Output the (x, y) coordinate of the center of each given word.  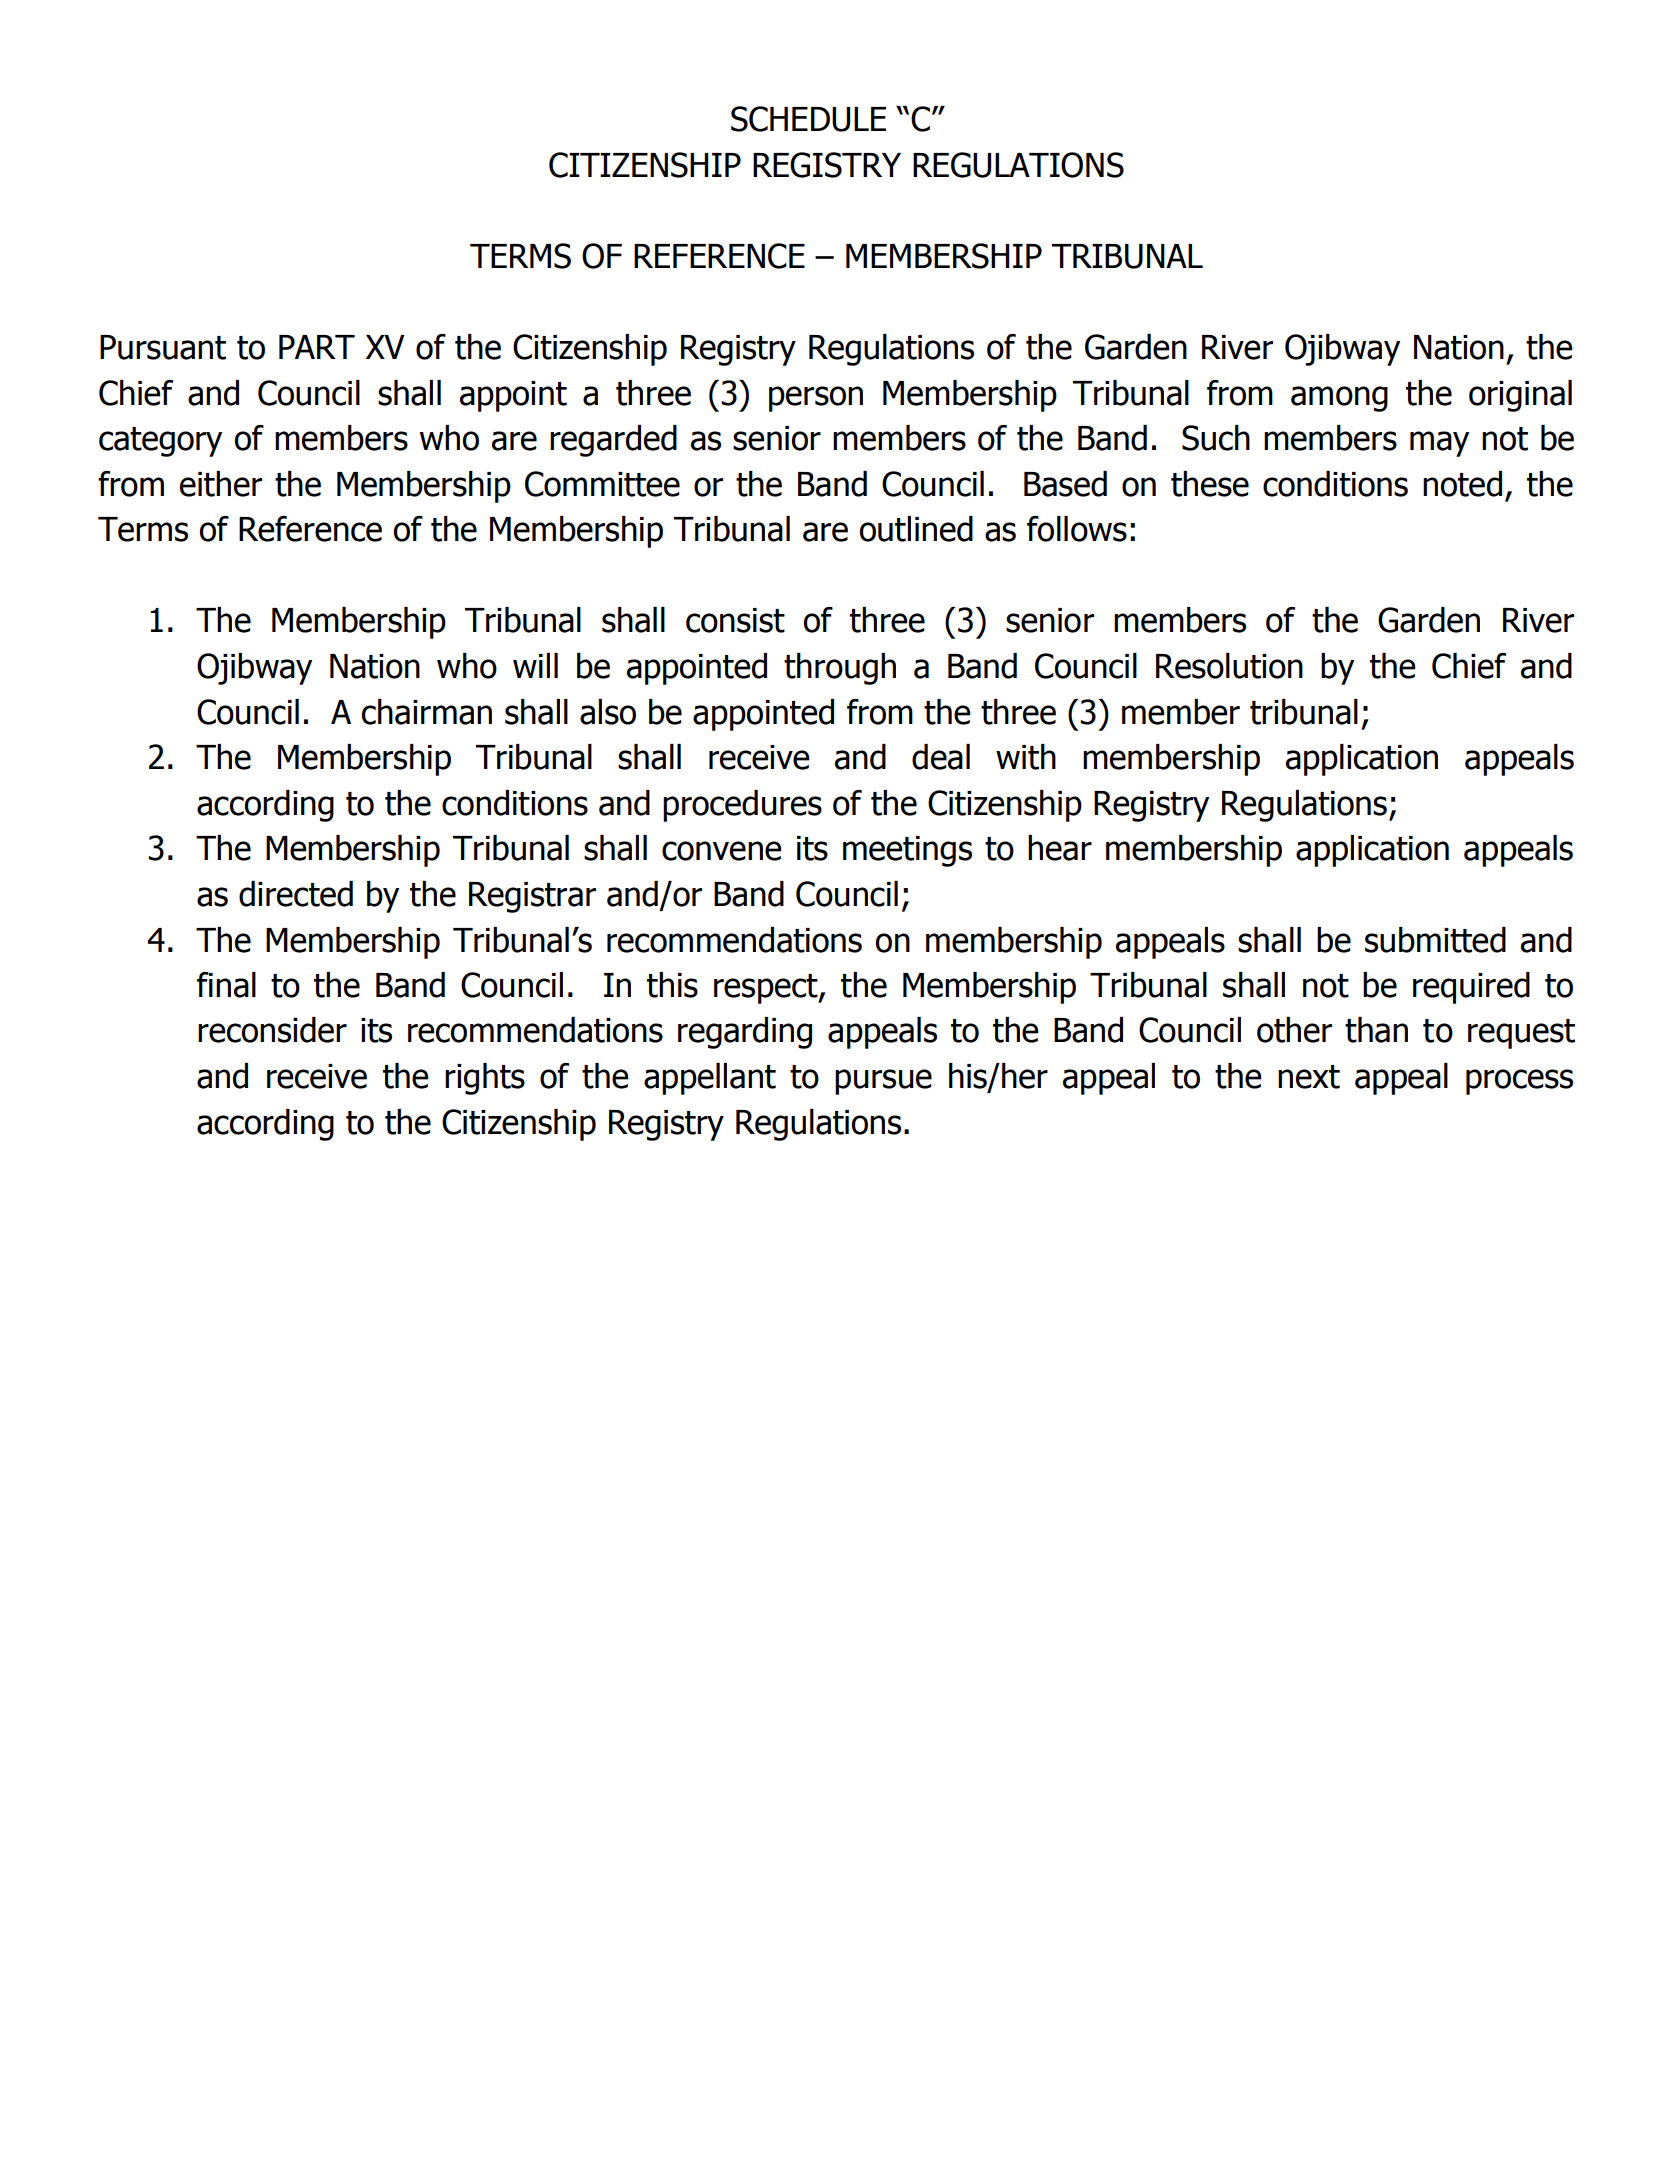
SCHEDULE (808, 119)
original (1520, 396)
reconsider (272, 1030)
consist (735, 620)
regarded (613, 441)
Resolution (1229, 666)
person (816, 399)
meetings (907, 851)
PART (317, 347)
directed (296, 894)
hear (1060, 848)
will (535, 665)
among (1339, 399)
